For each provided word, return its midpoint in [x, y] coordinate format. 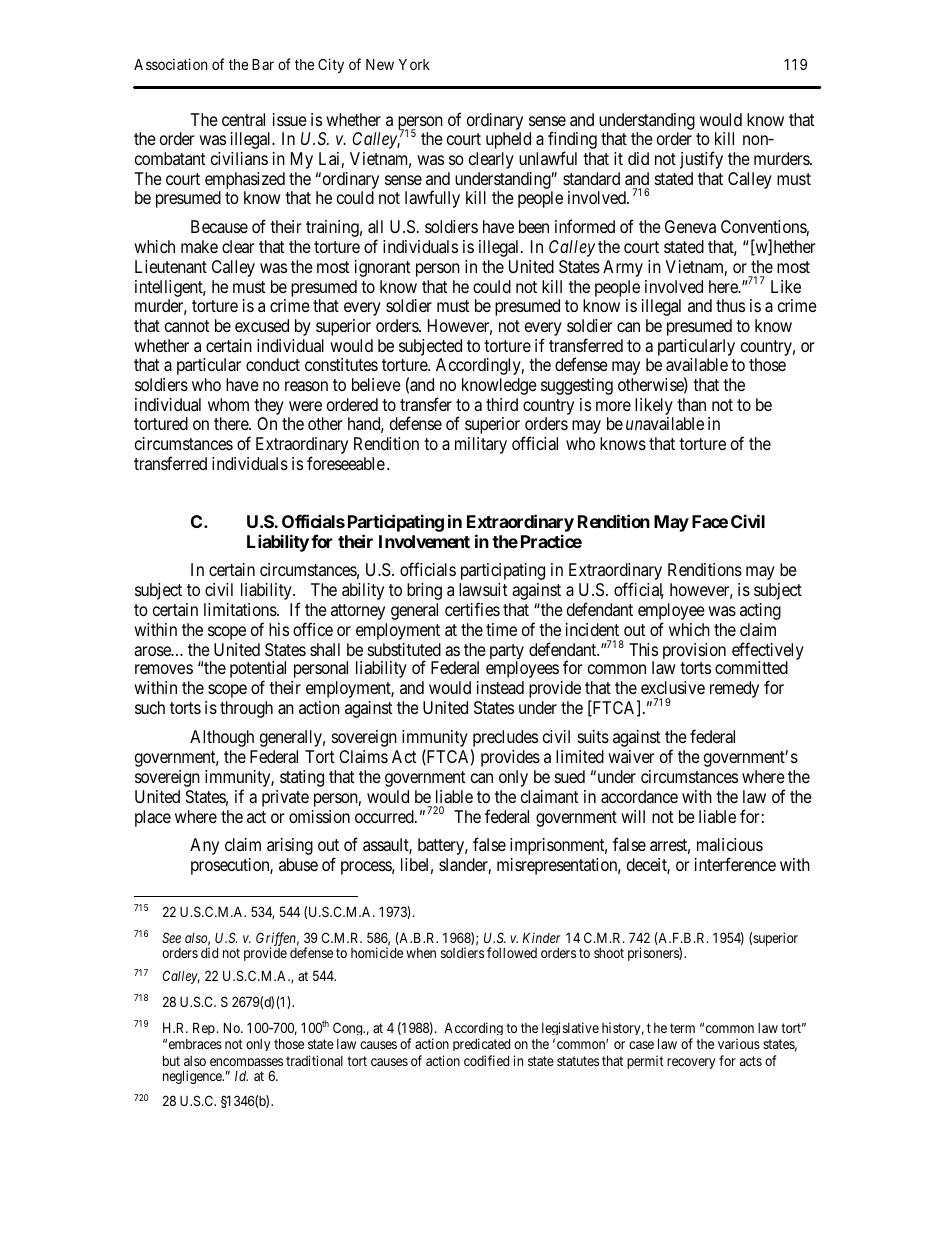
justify [701, 160]
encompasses [246, 1065]
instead [500, 687]
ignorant [382, 268]
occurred [385, 816]
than [691, 404]
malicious [730, 845]
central [243, 120]
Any [204, 846]
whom [228, 404]
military [481, 445]
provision [694, 651]
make [199, 246]
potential [258, 671]
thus [730, 305]
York [414, 64]
